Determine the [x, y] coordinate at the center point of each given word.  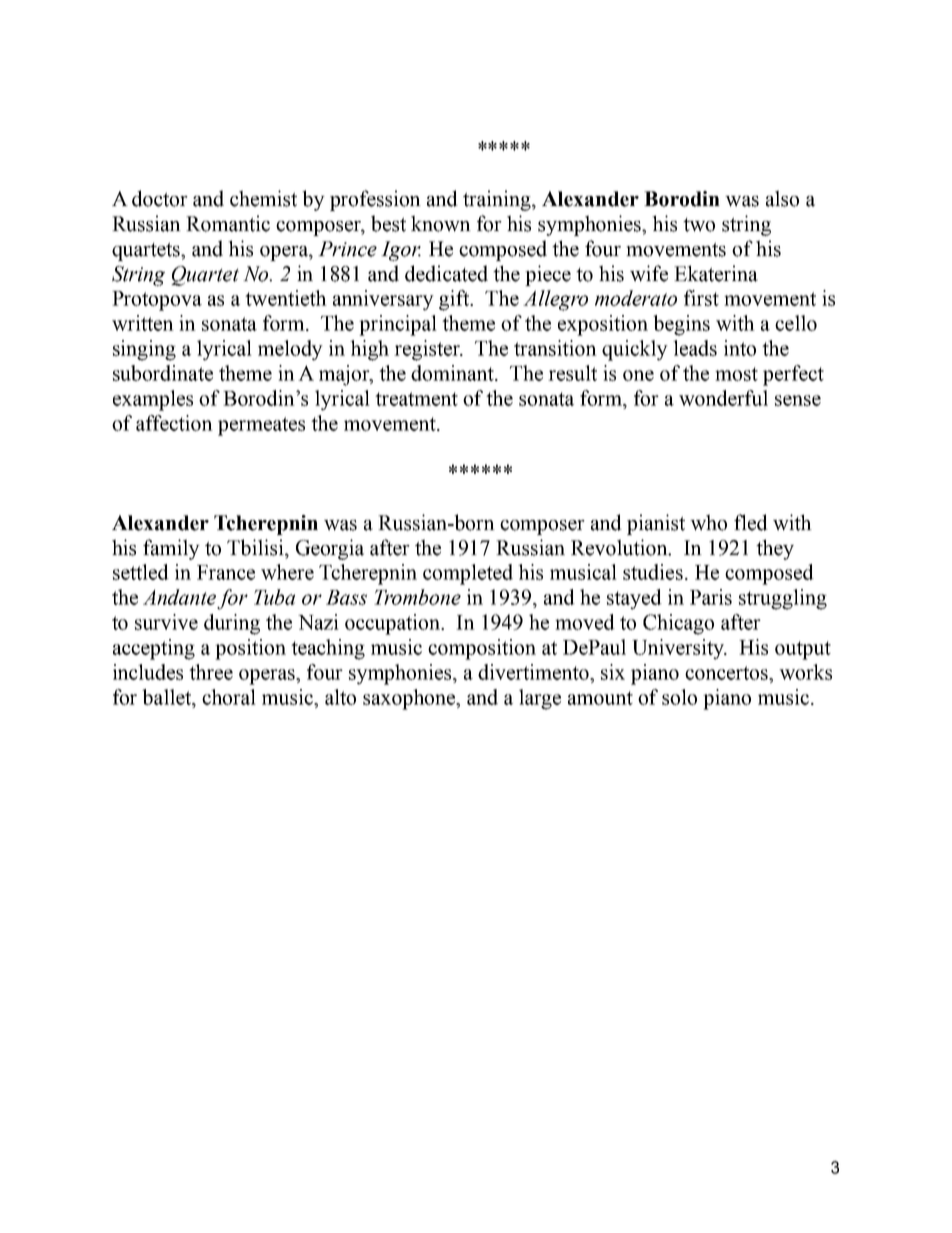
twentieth [286, 298]
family [171, 549]
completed [468, 574]
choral [229, 697]
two [699, 224]
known [441, 223]
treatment [416, 399]
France [226, 572]
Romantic [228, 223]
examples [153, 400]
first [701, 298]
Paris [711, 597]
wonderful [723, 398]
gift [455, 300]
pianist [656, 524]
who [708, 522]
